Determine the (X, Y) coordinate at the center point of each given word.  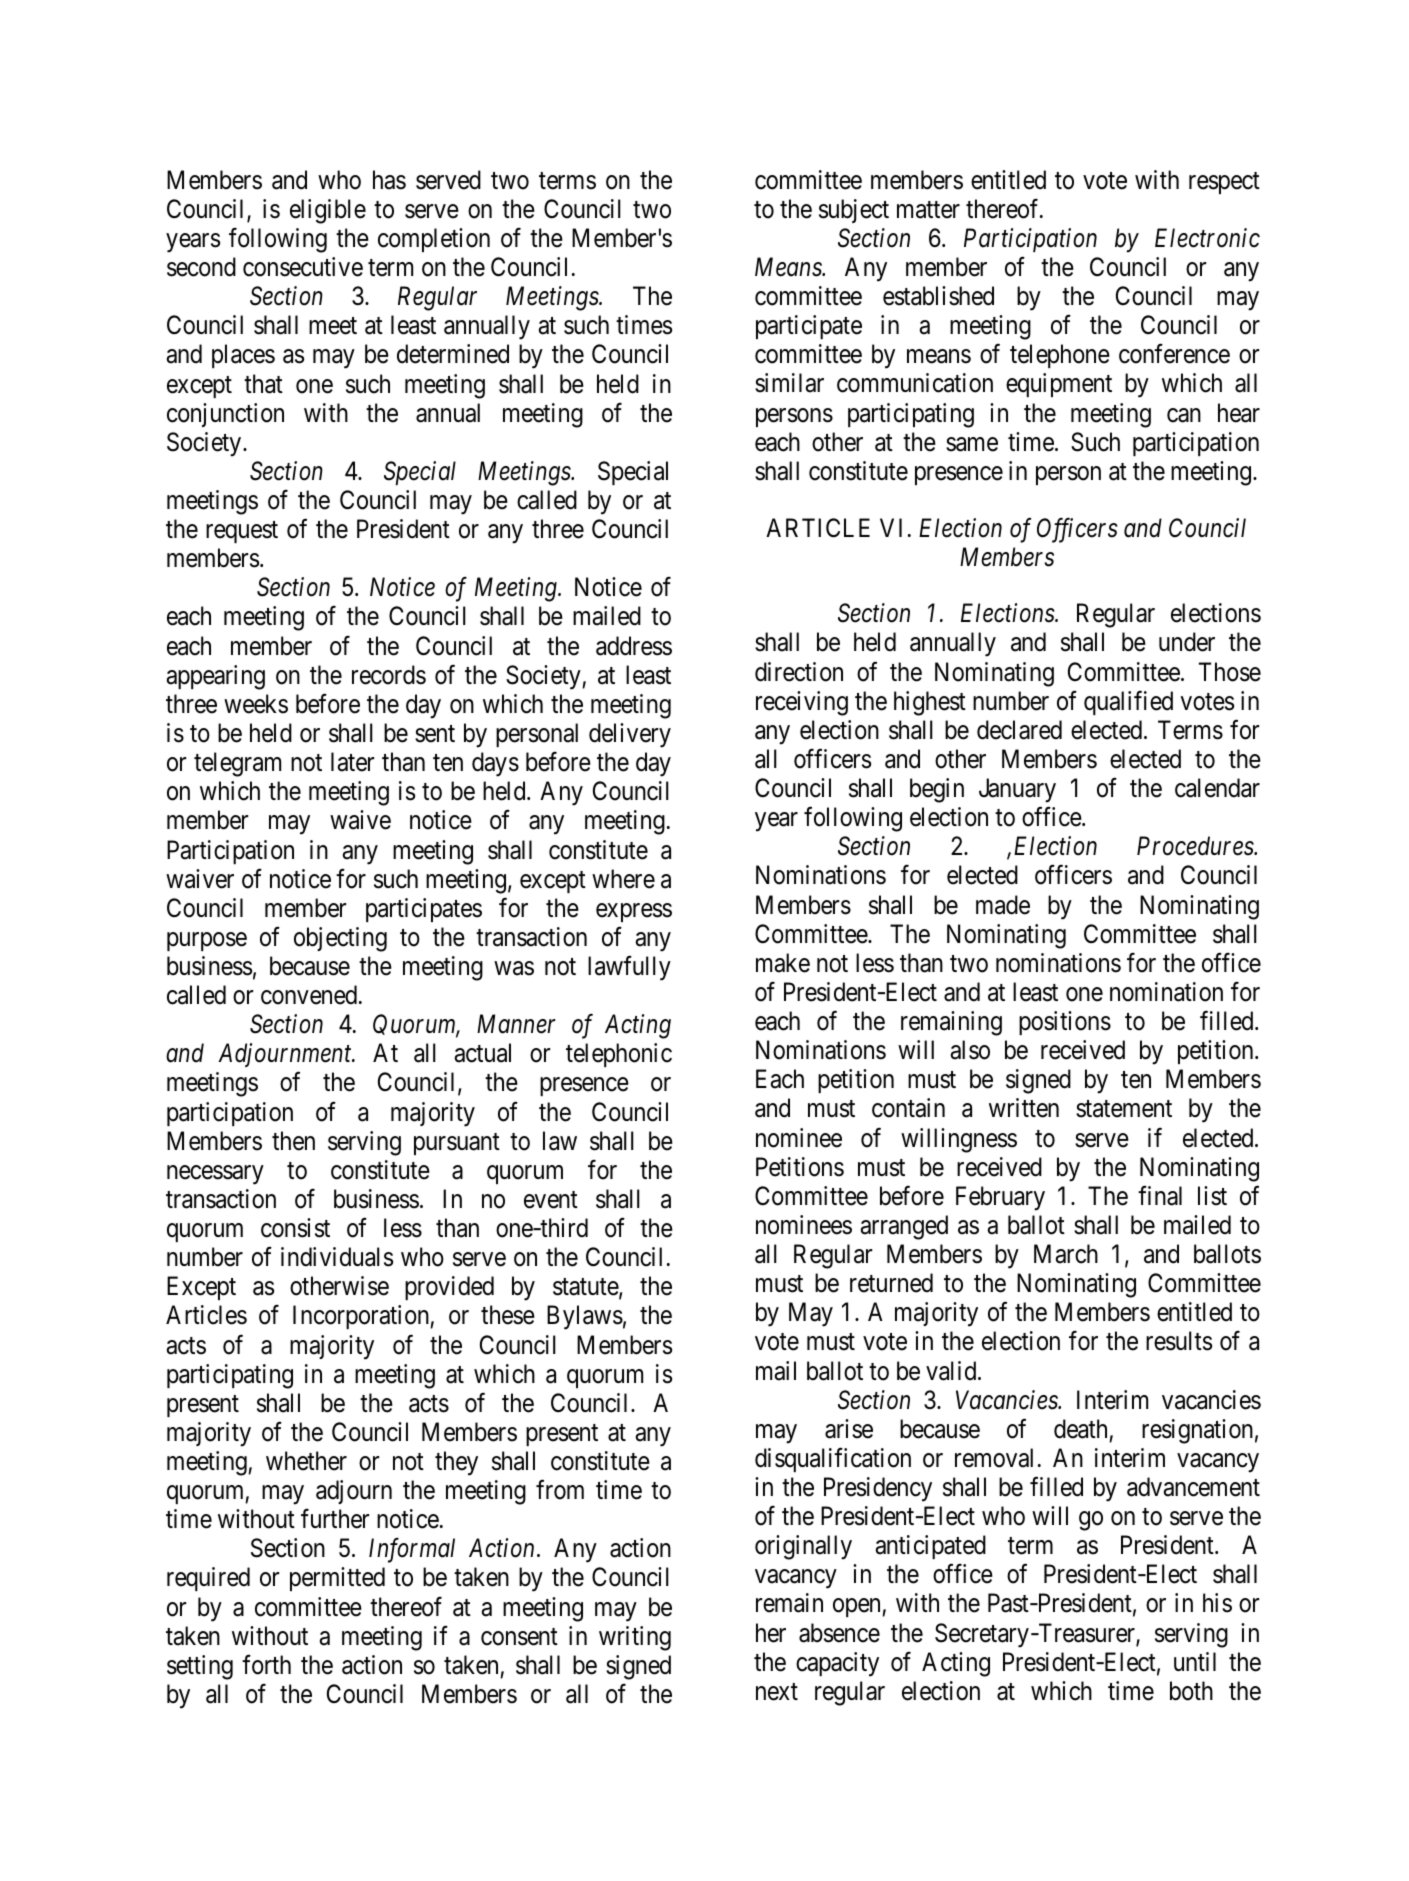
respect (1224, 183)
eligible (328, 211)
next (777, 1692)
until (1195, 1661)
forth (266, 1665)
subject (854, 211)
